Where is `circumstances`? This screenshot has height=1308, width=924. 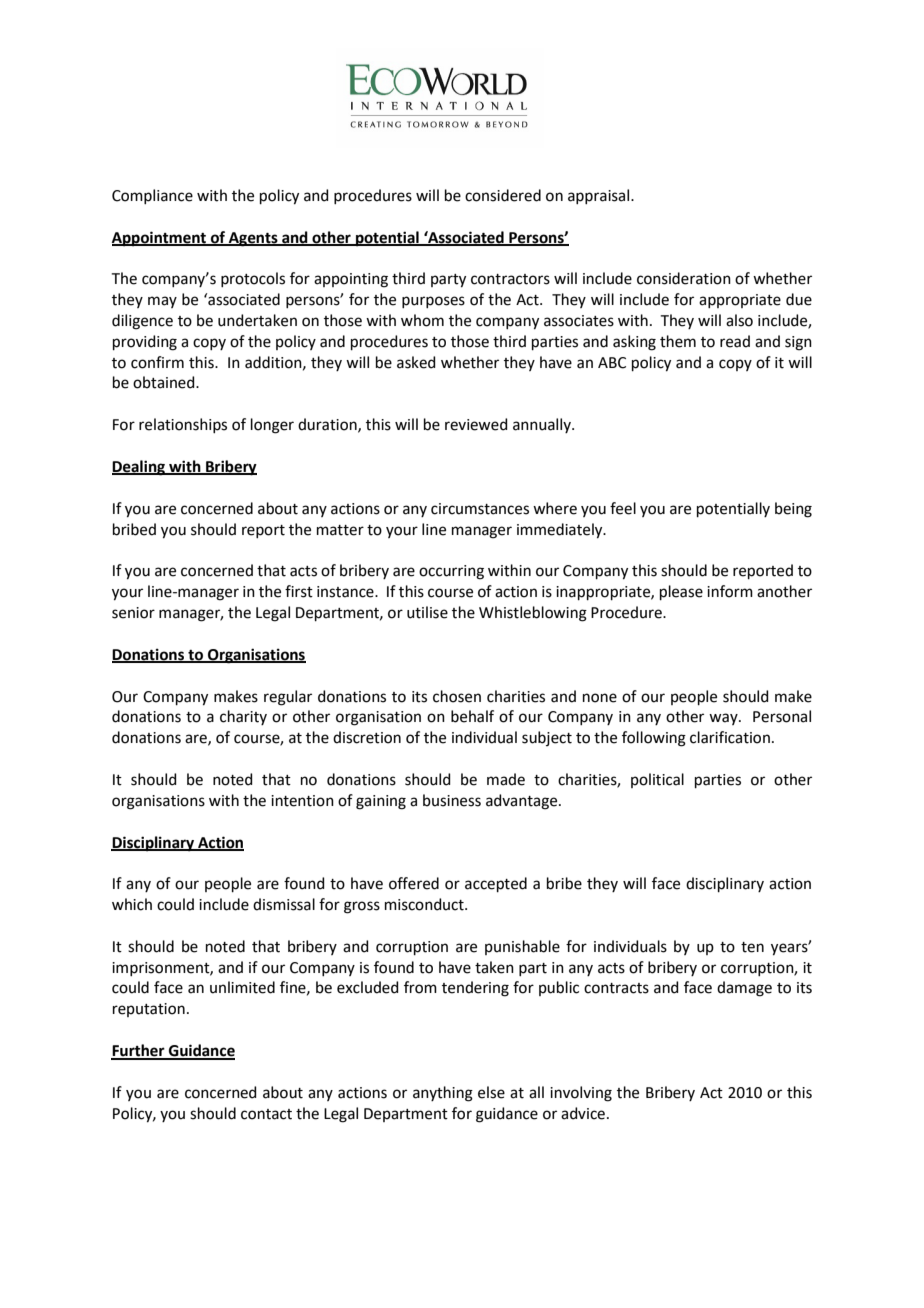
circumstances is located at coordinates (480, 509).
